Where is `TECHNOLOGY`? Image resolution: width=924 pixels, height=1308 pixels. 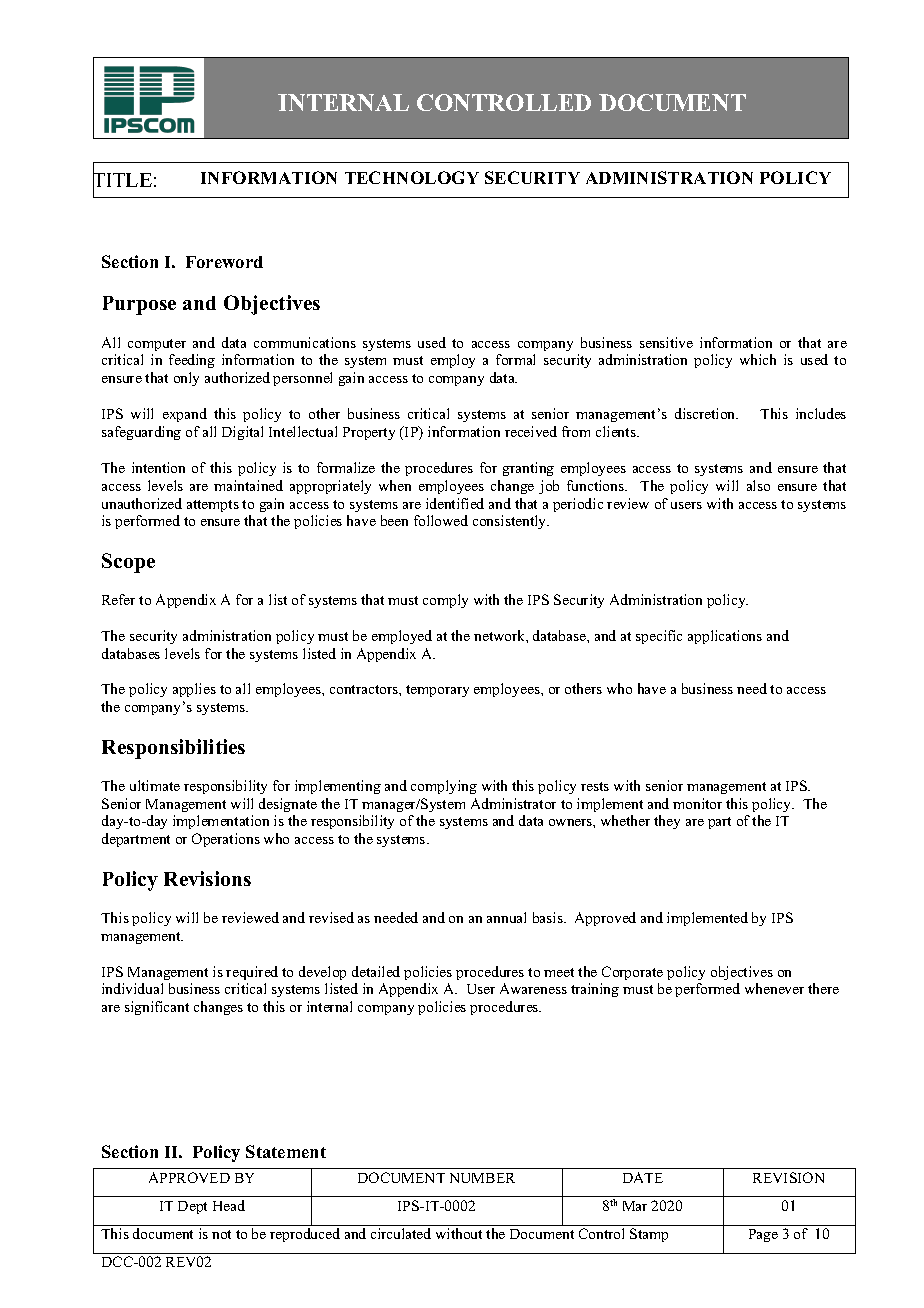 TECHNOLOGY is located at coordinates (412, 177).
